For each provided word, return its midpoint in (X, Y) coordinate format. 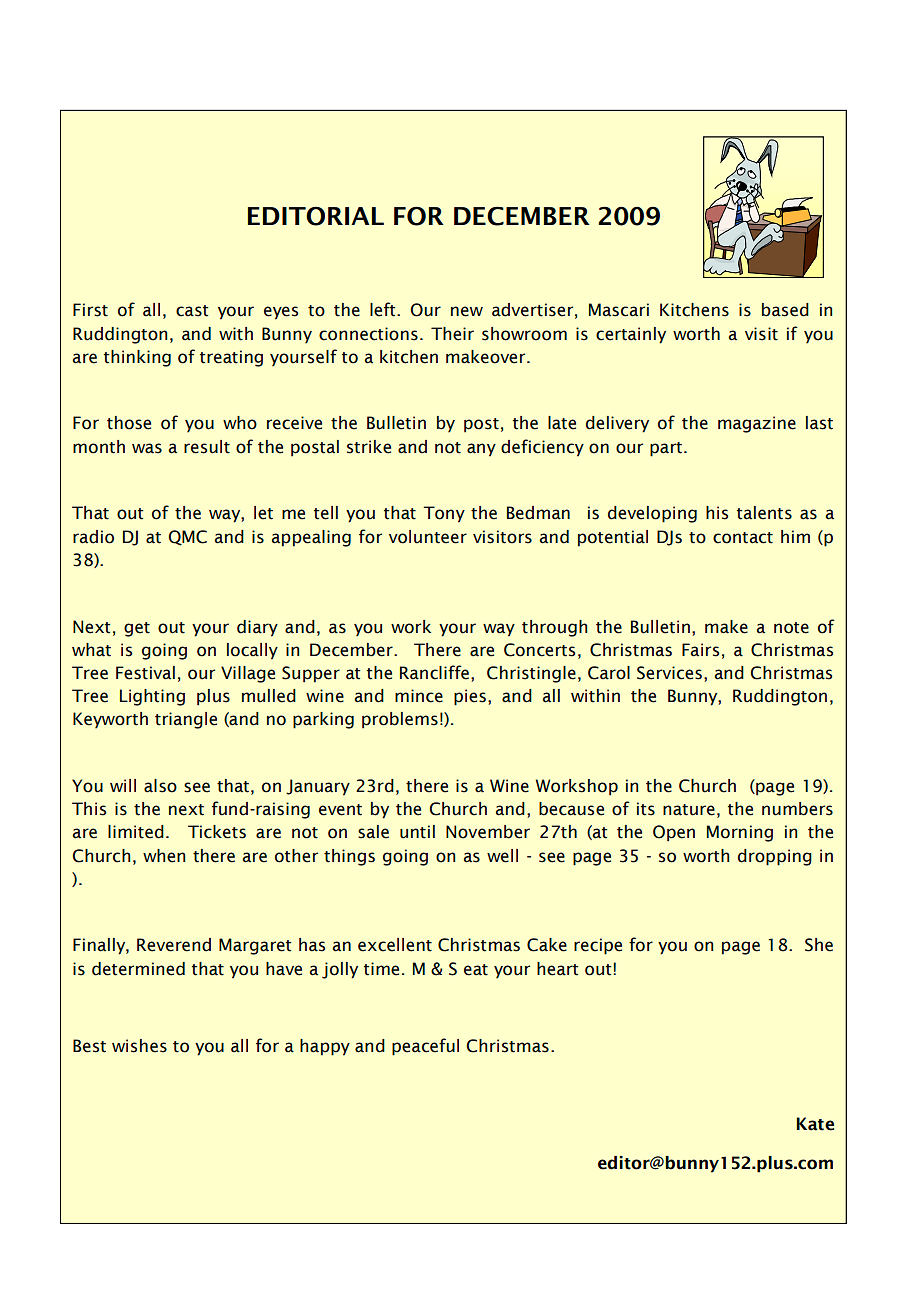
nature (689, 810)
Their (452, 334)
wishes (139, 1046)
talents (764, 513)
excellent (395, 945)
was (147, 448)
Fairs (700, 650)
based (785, 310)
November (488, 832)
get (137, 629)
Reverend (174, 945)
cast (192, 311)
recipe (598, 946)
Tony (444, 514)
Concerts (539, 650)
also (160, 786)
